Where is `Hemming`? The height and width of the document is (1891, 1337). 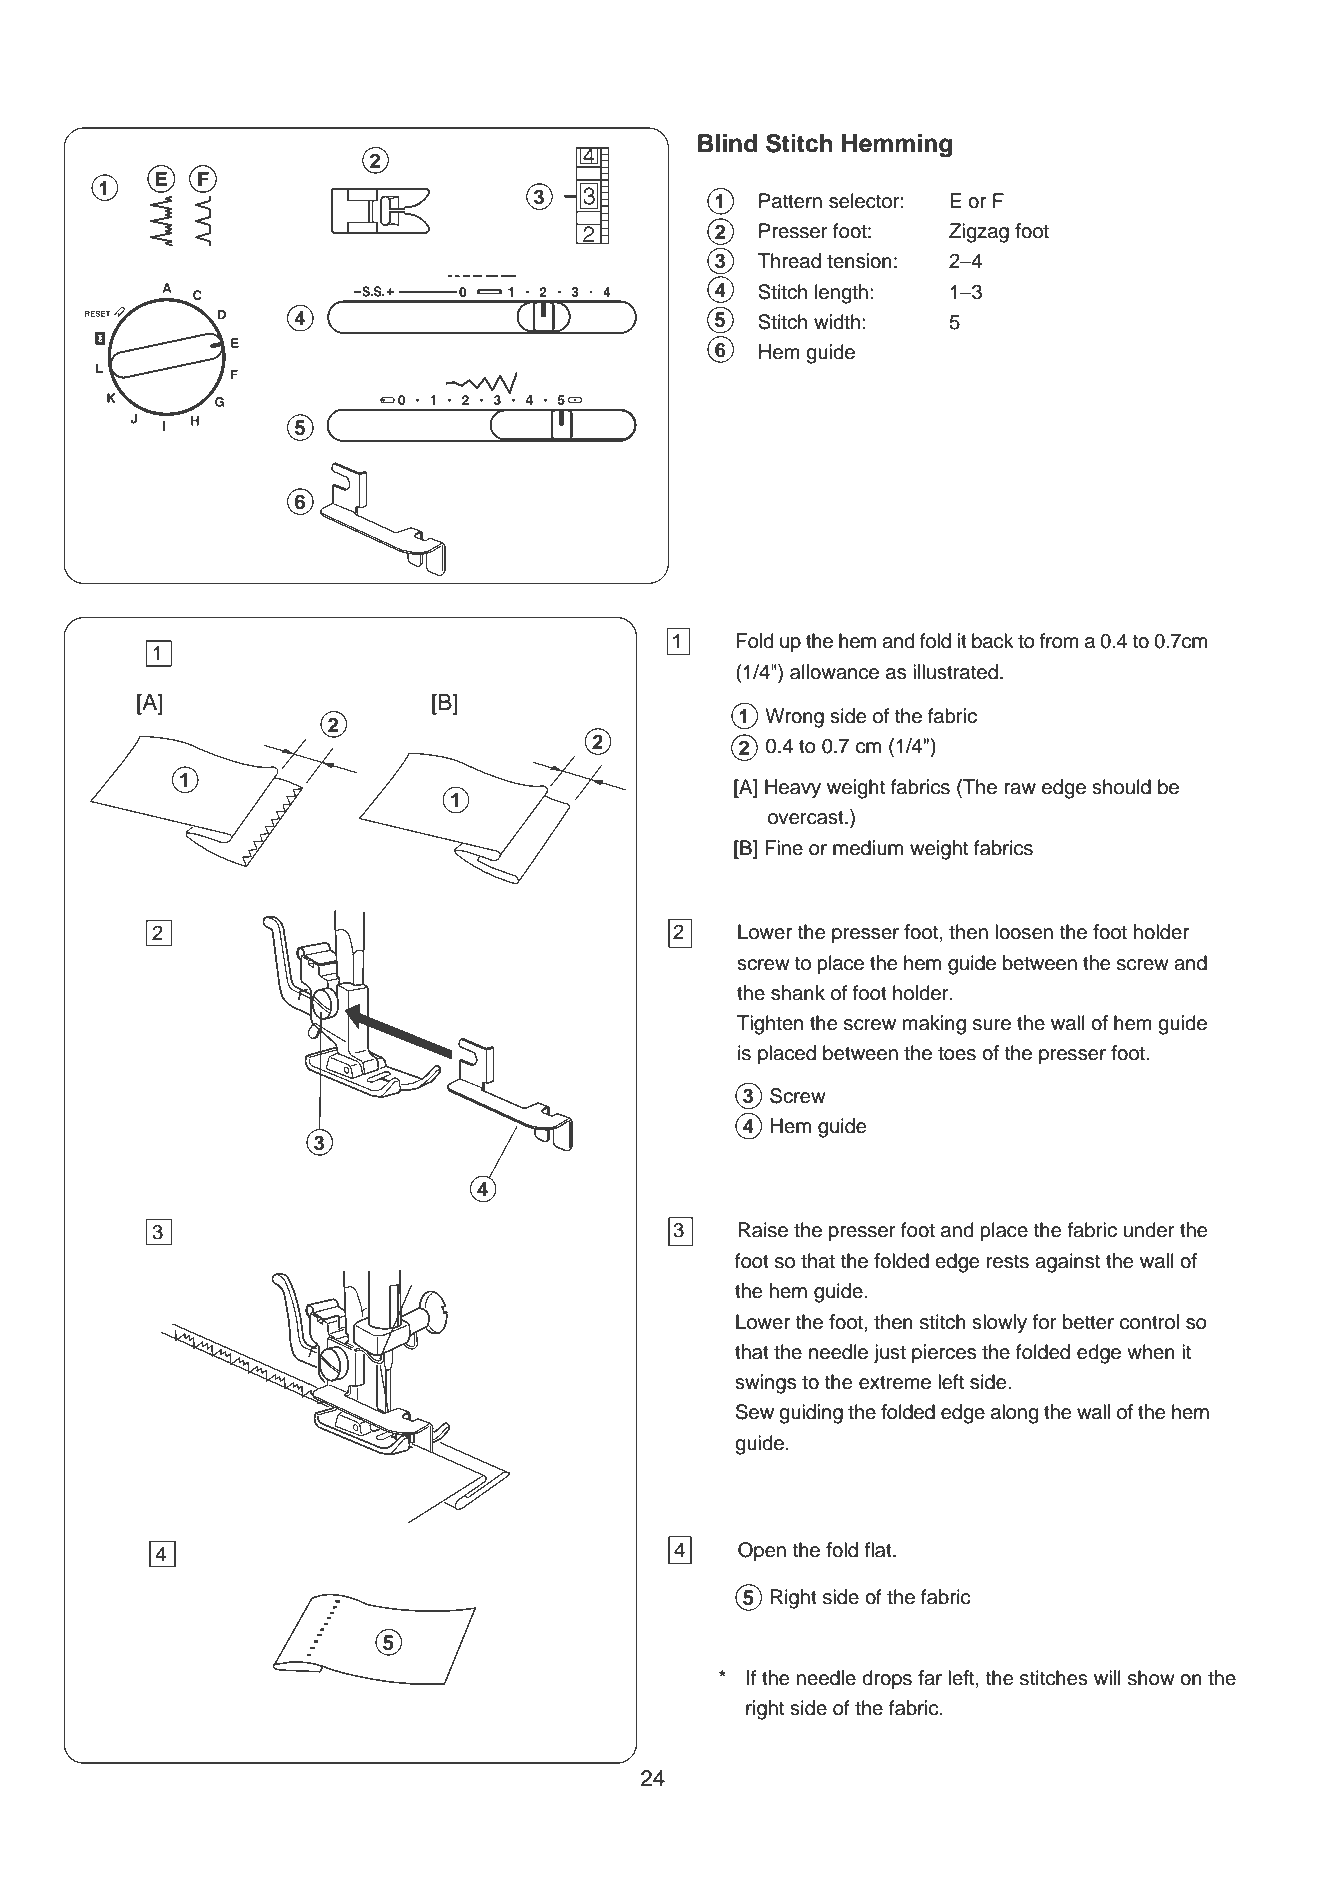
Hemming is located at coordinates (897, 146).
